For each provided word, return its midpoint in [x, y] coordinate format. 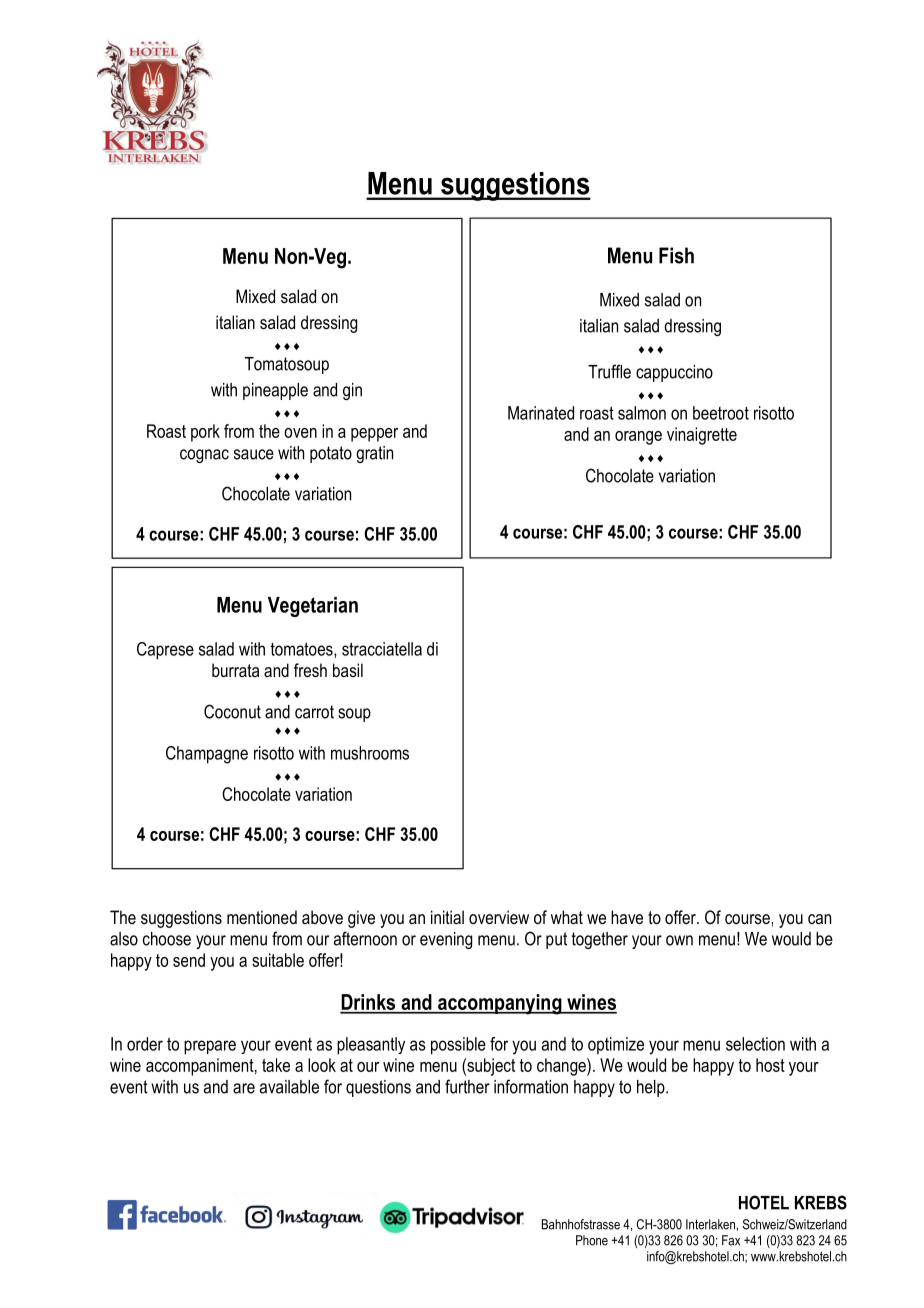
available [289, 1087]
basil [348, 670]
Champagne [207, 755]
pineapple [275, 391]
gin [352, 391]
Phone [592, 1240]
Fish [676, 255]
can [819, 919]
